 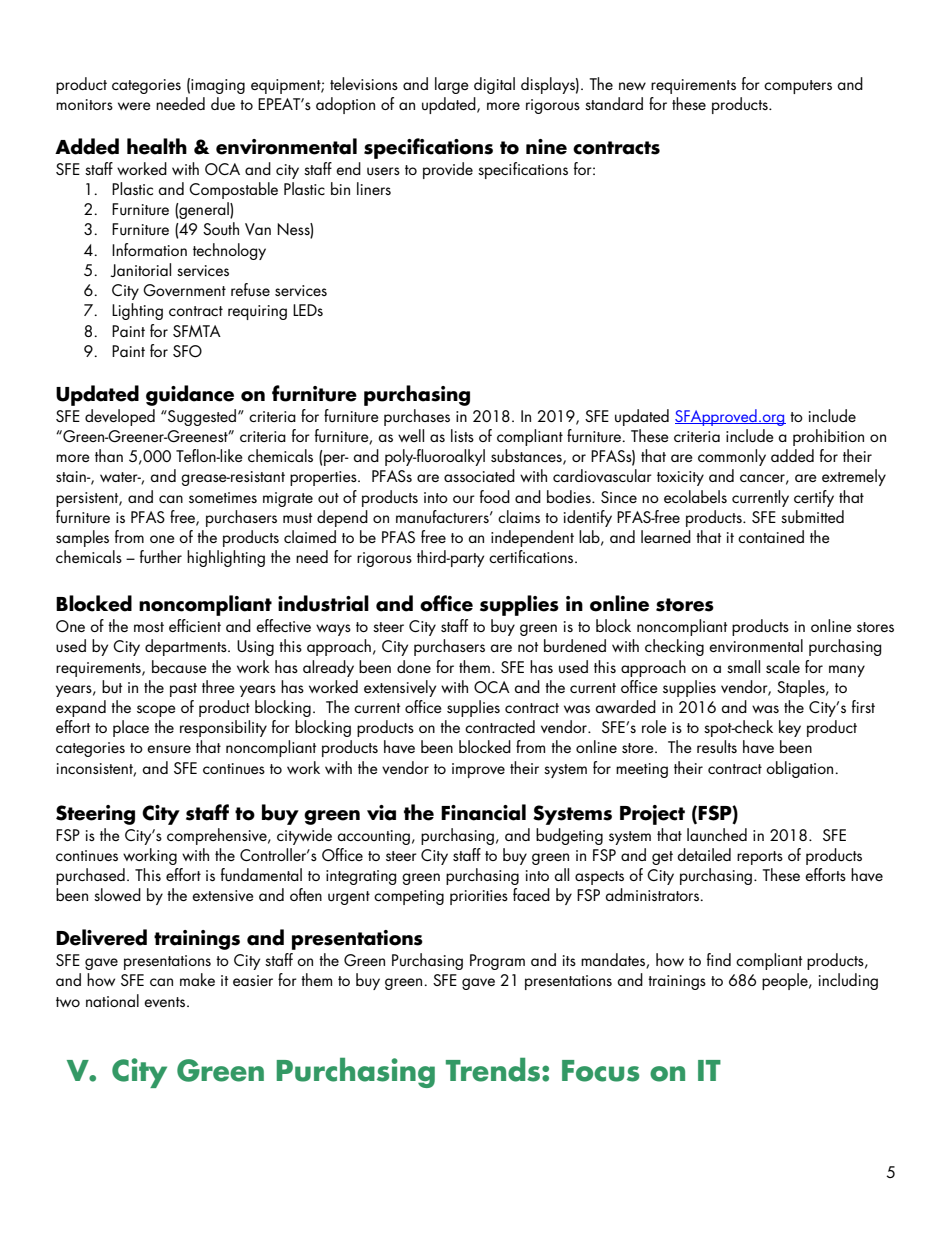 I want to click on launched, so click(x=717, y=834).
